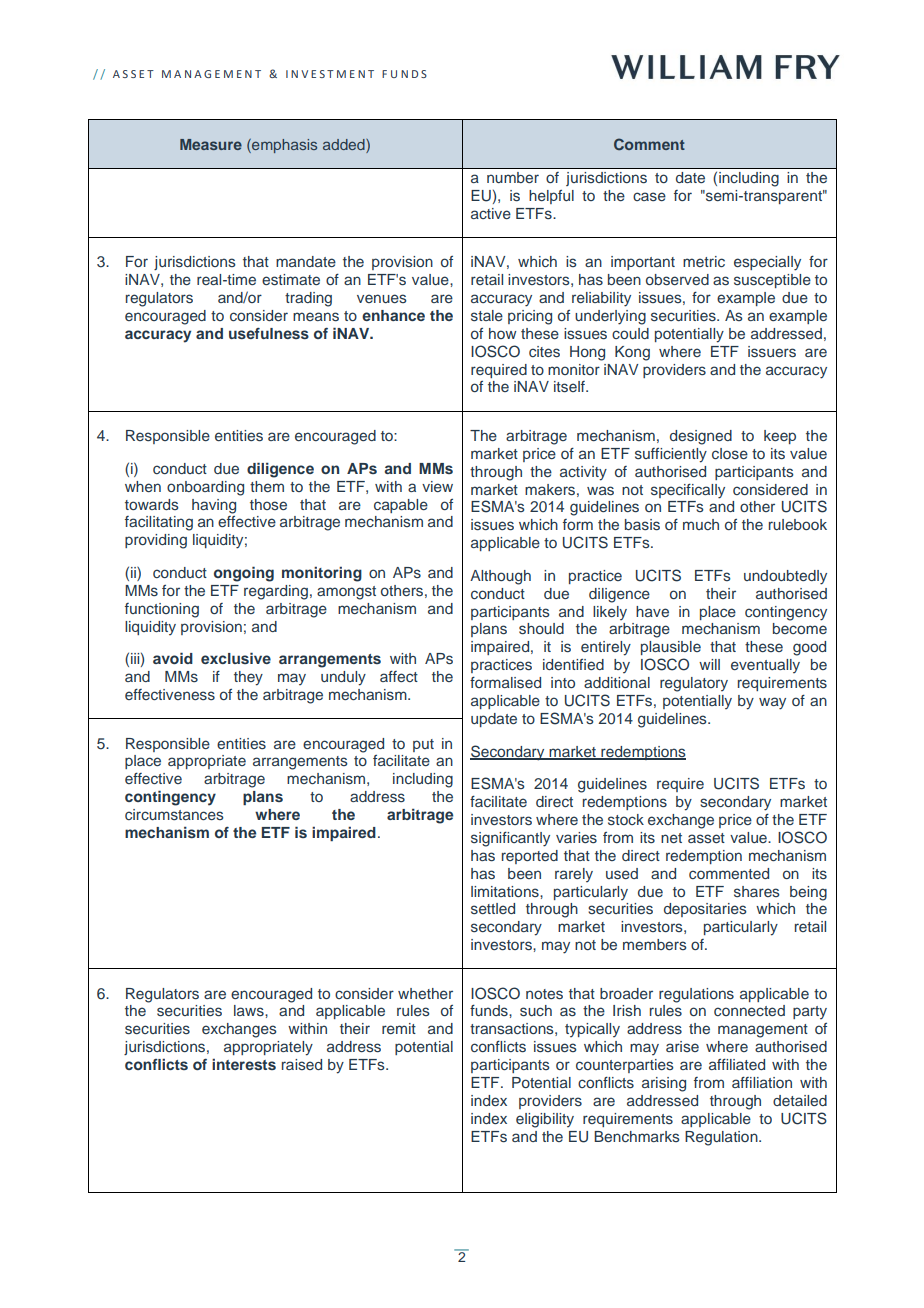  Describe the element at coordinates (244, 1064) in the screenshot. I see `interests` at that location.
